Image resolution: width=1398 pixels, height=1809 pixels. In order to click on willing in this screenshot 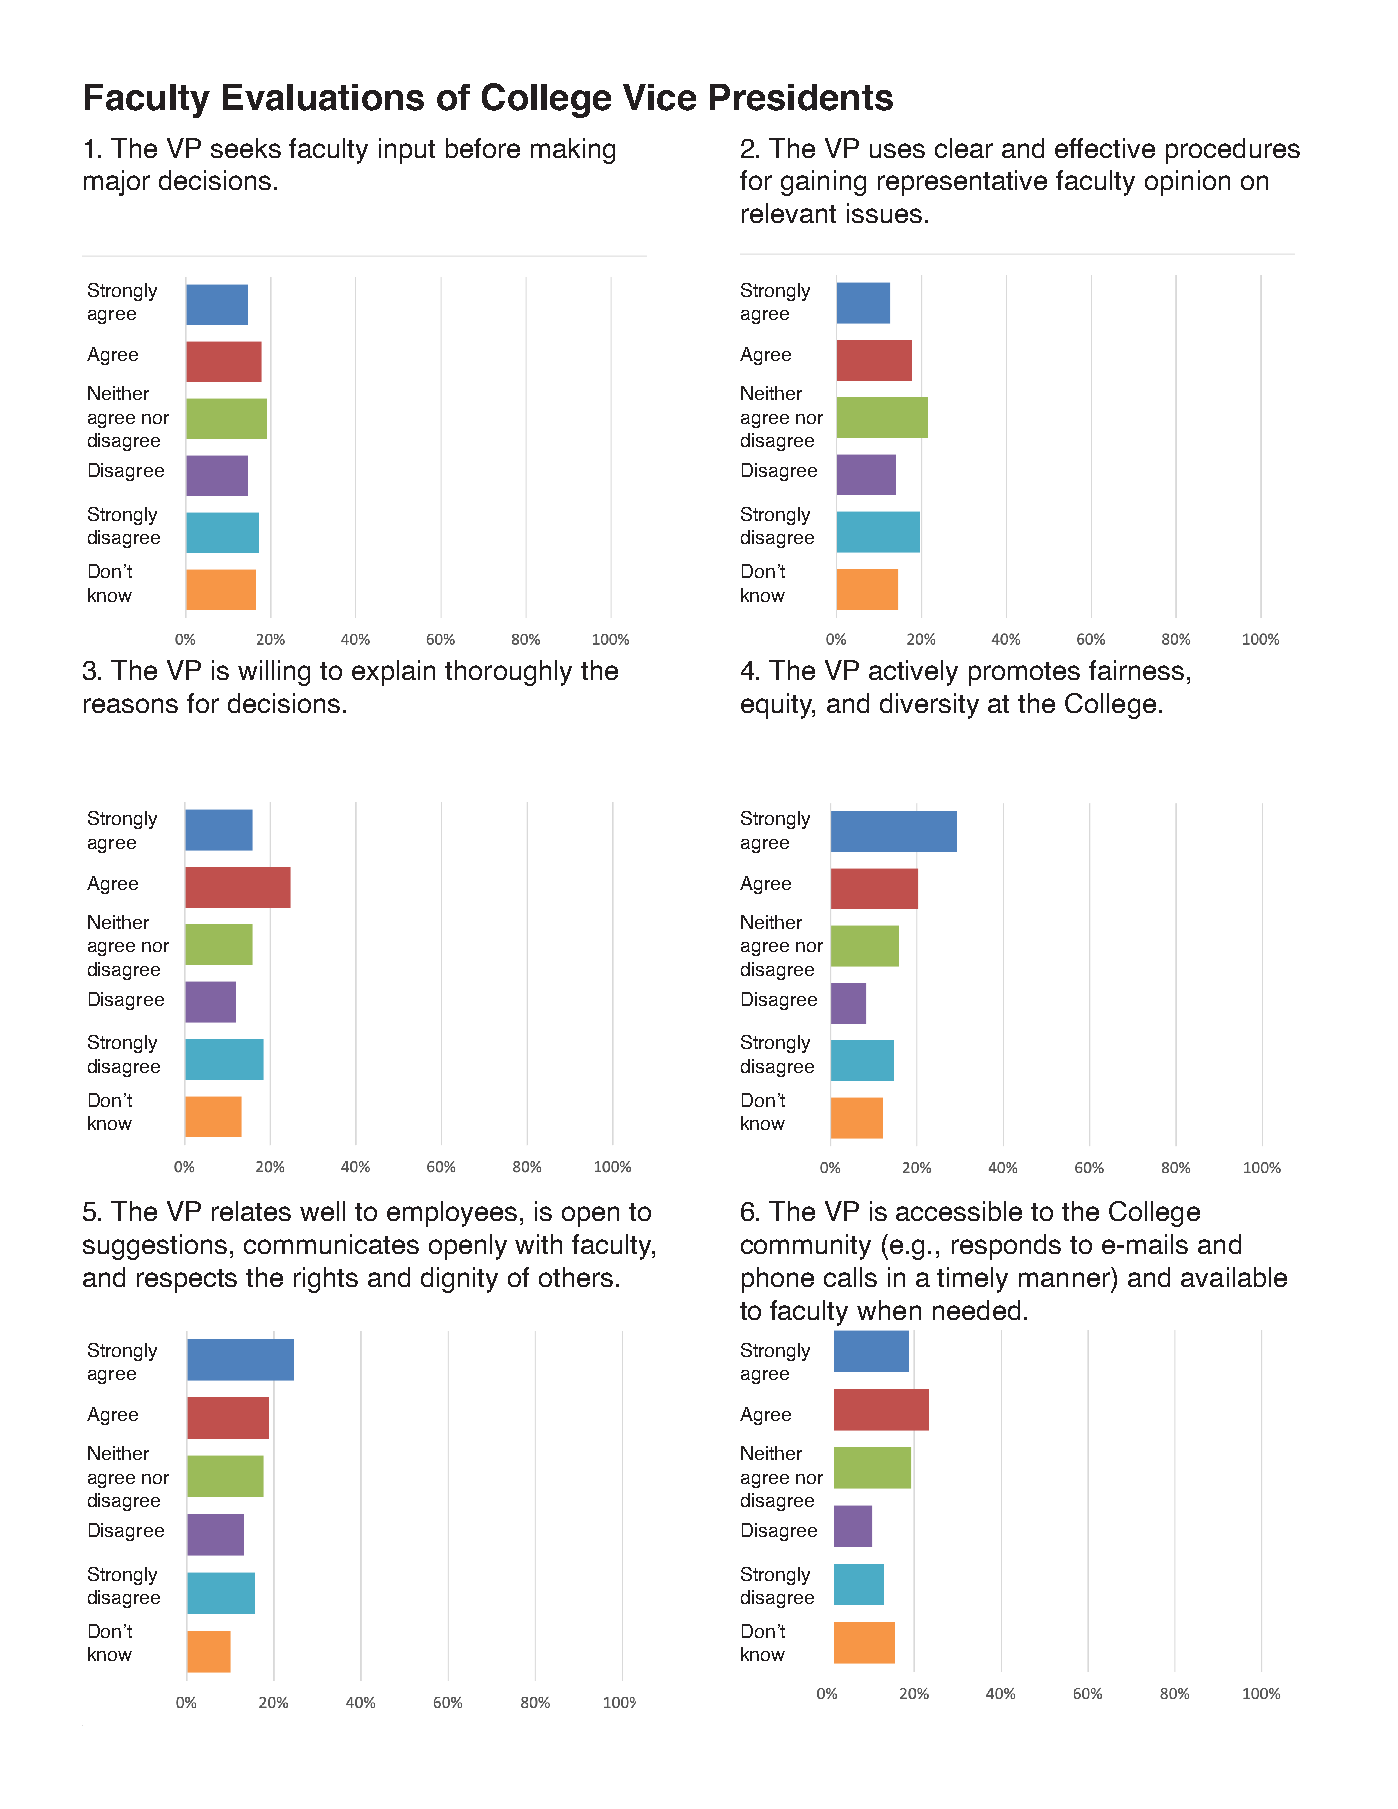, I will do `click(274, 673)`.
